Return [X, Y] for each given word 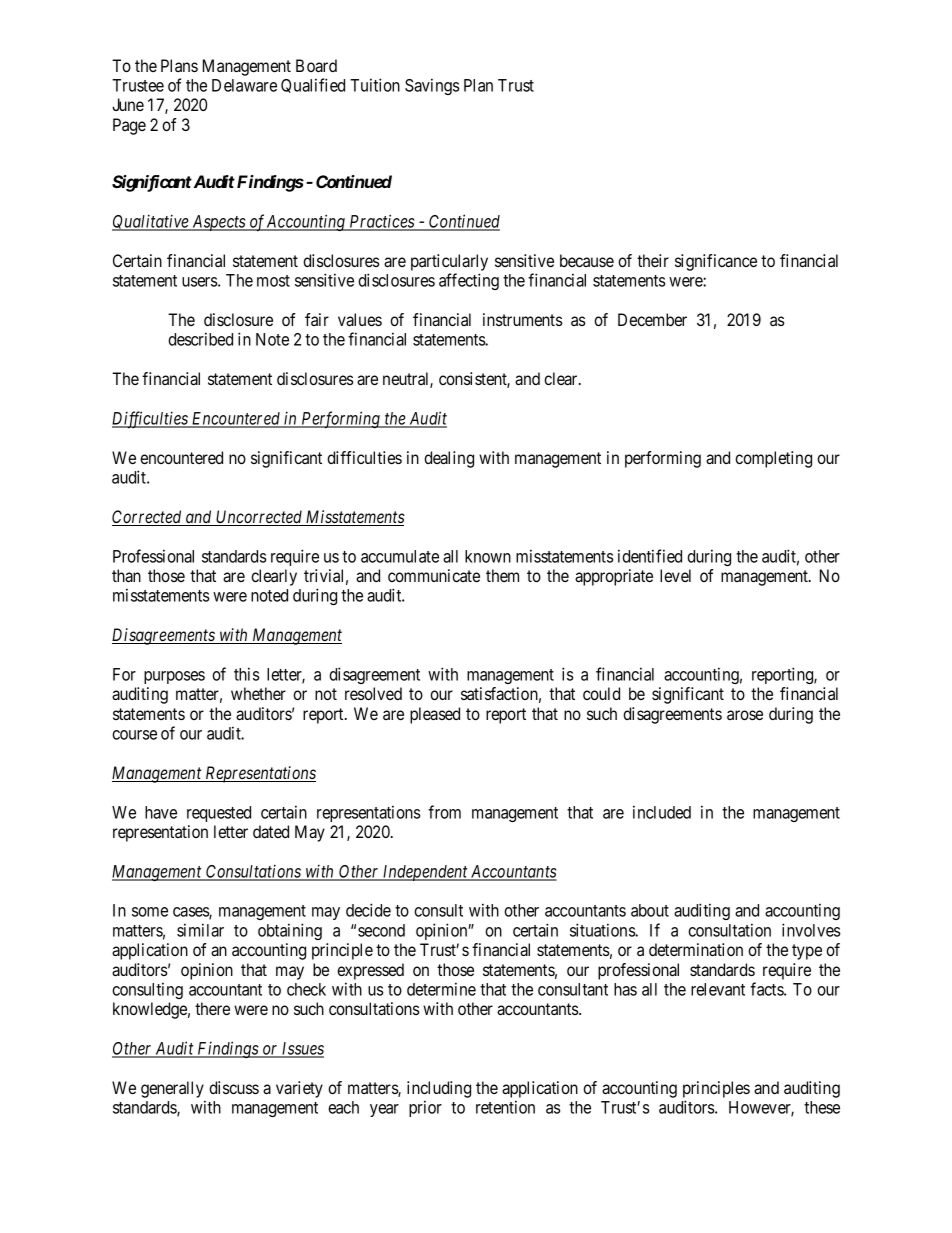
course [134, 735]
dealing [449, 459]
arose [745, 715]
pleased [435, 715]
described [200, 339]
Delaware [244, 85]
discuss [234, 1087]
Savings [432, 86]
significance [716, 262]
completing [773, 459]
